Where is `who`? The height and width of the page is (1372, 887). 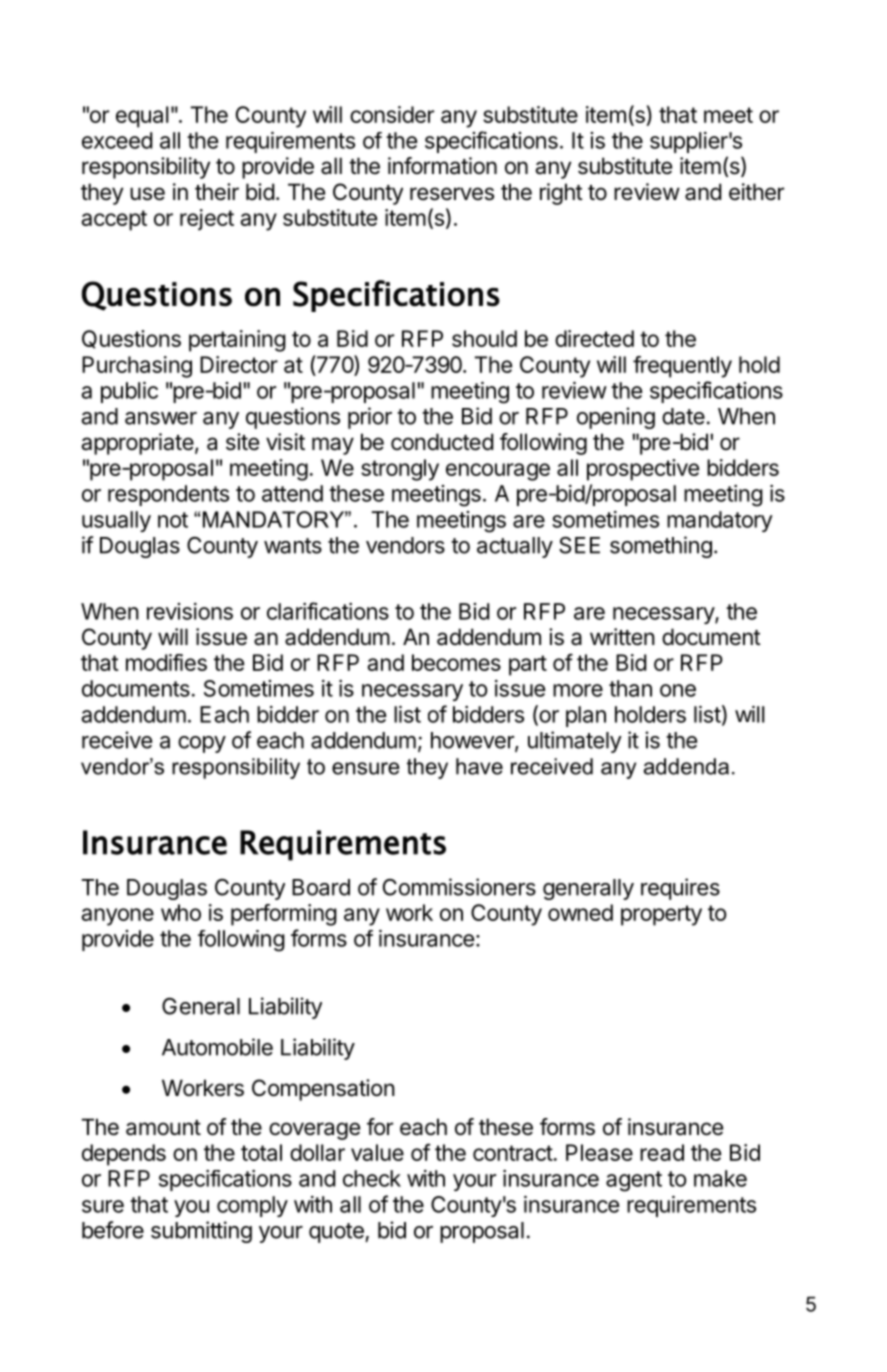
who is located at coordinates (181, 912).
